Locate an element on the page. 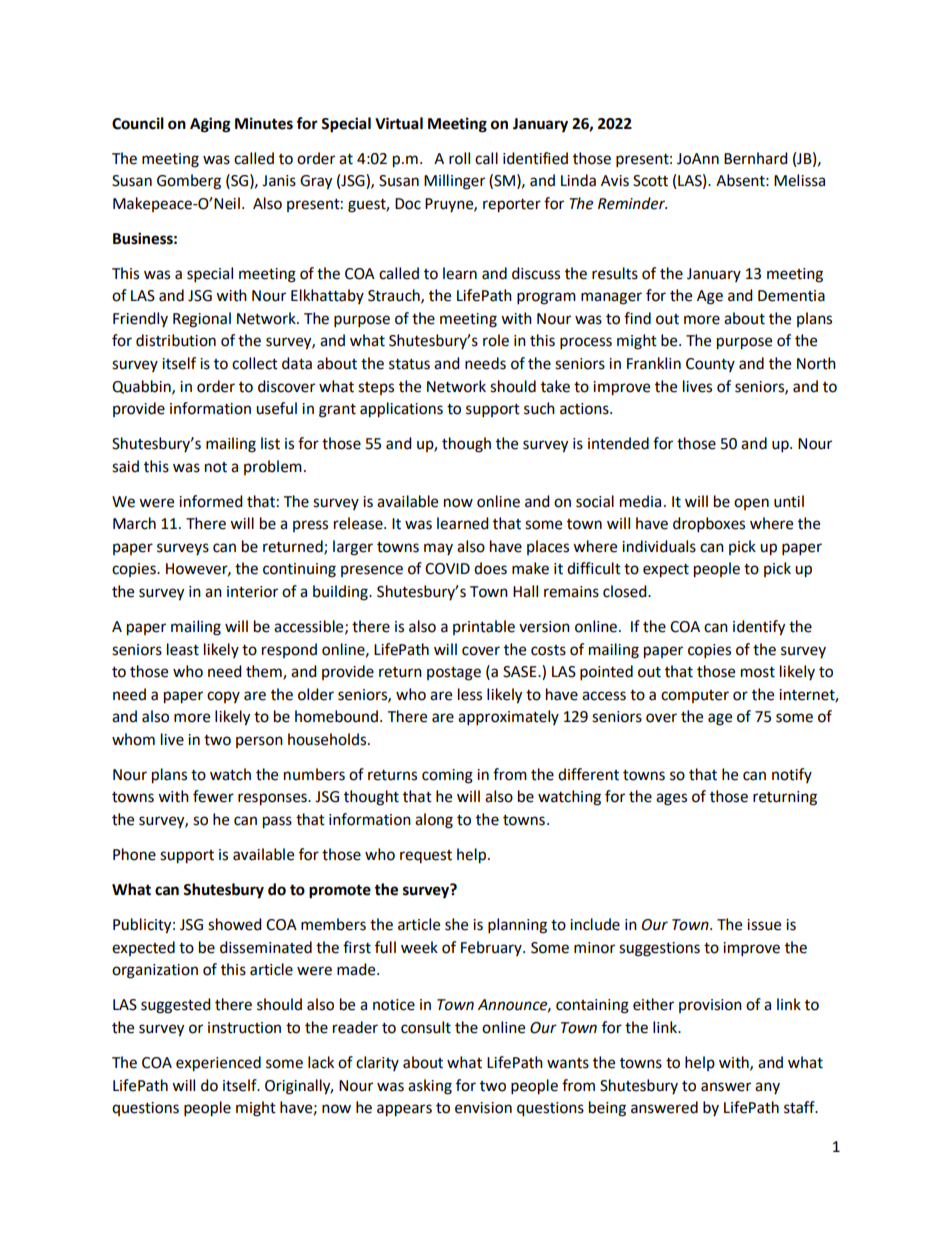 The width and height of the page is (952, 1233). envision is located at coordinates (483, 1108).
